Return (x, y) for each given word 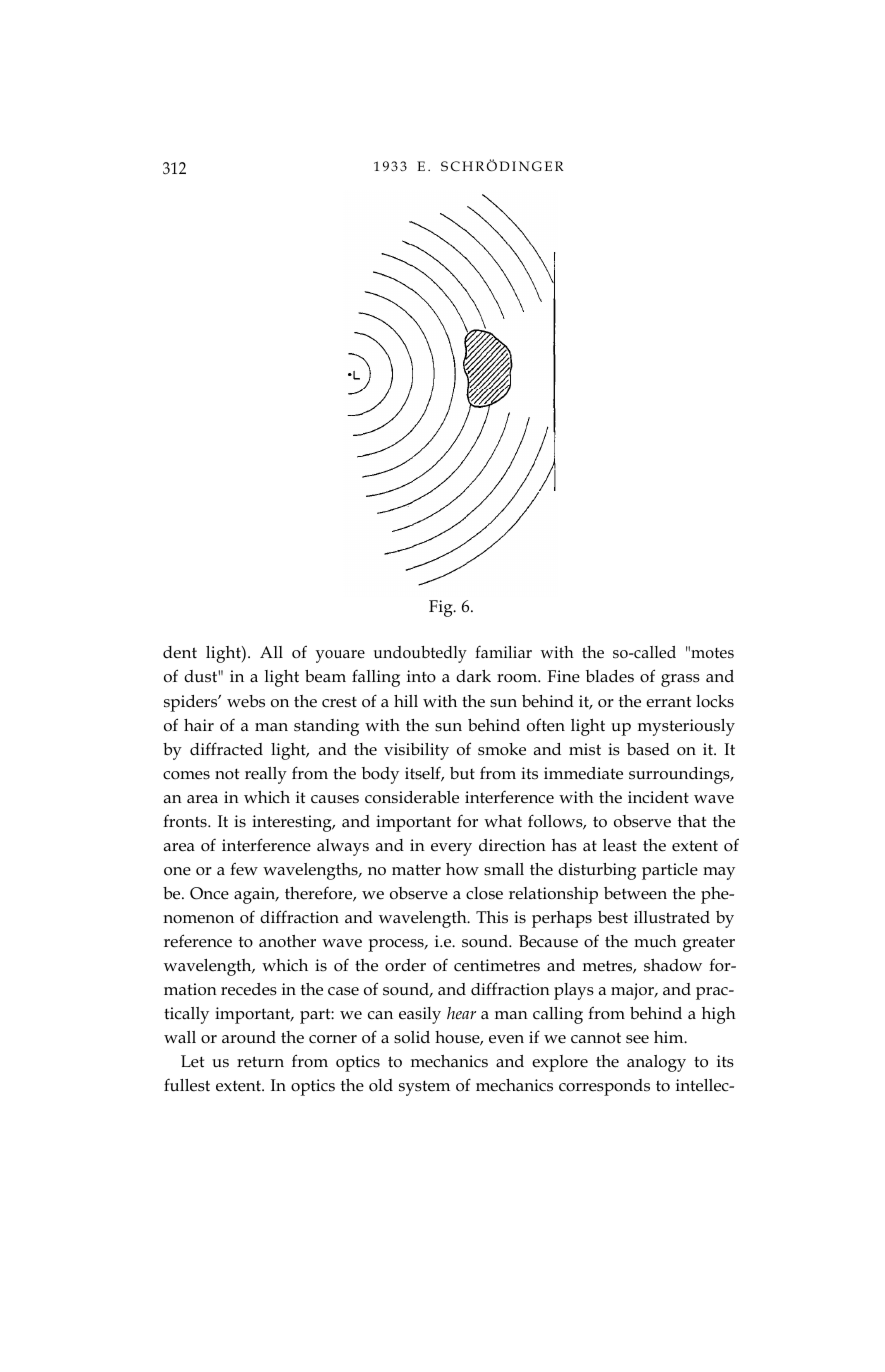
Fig (442, 608)
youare (340, 656)
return (260, 1062)
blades (610, 676)
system (424, 1088)
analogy (656, 1063)
